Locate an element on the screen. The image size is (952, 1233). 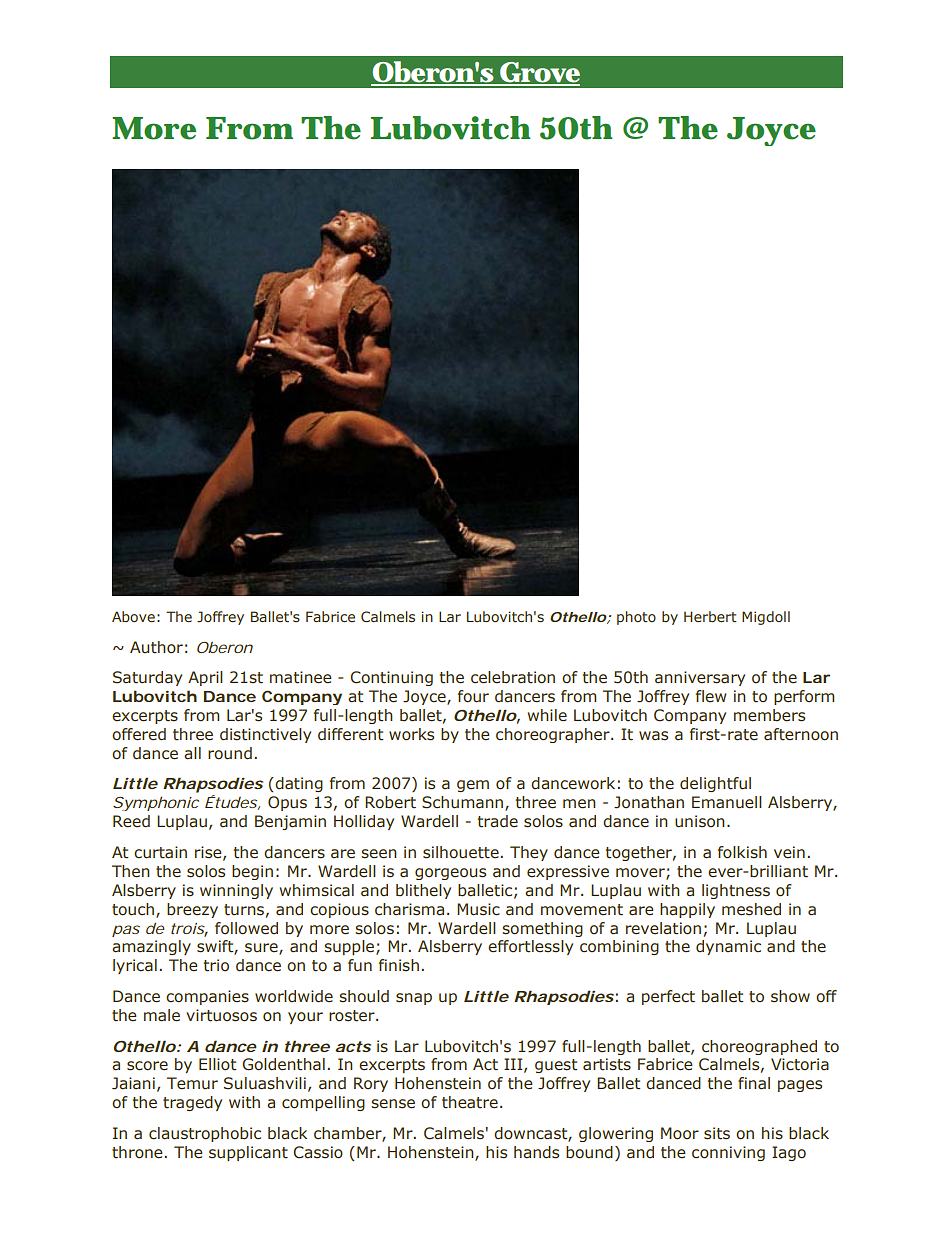
celebration is located at coordinates (513, 677).
